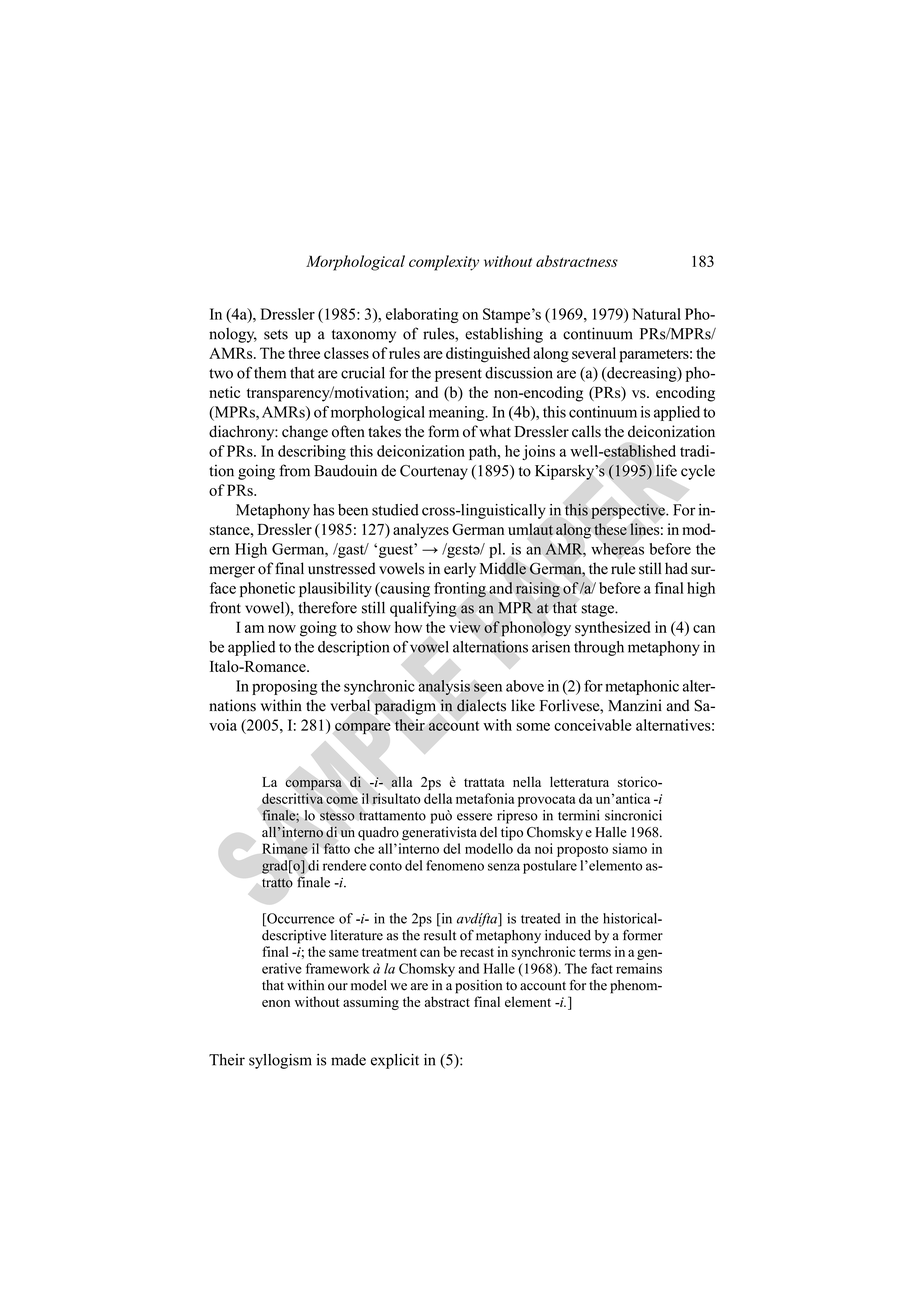 The height and width of the screenshot is (1308, 924). I want to click on Natural, so click(656, 314).
